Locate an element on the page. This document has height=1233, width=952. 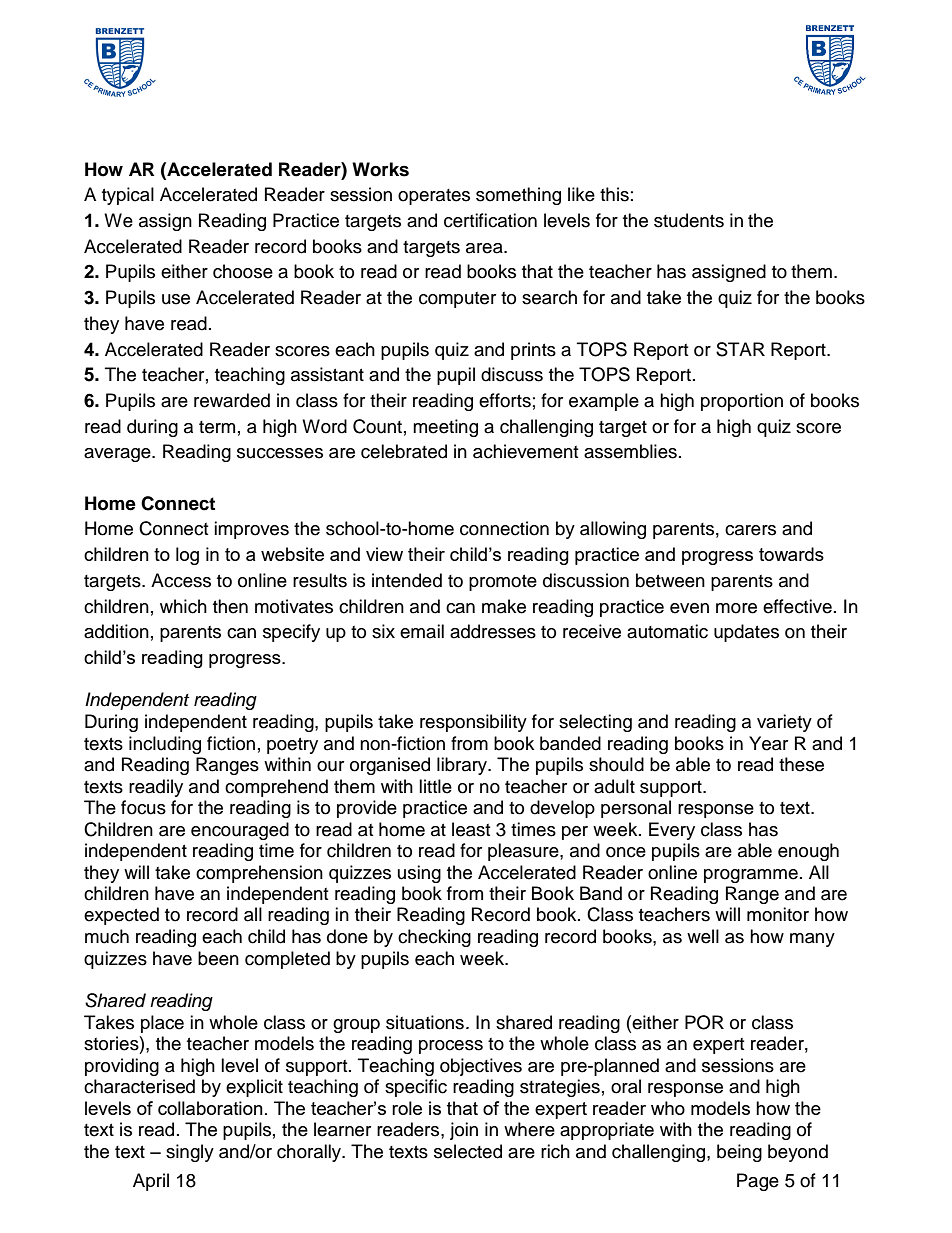
being is located at coordinates (739, 1153).
